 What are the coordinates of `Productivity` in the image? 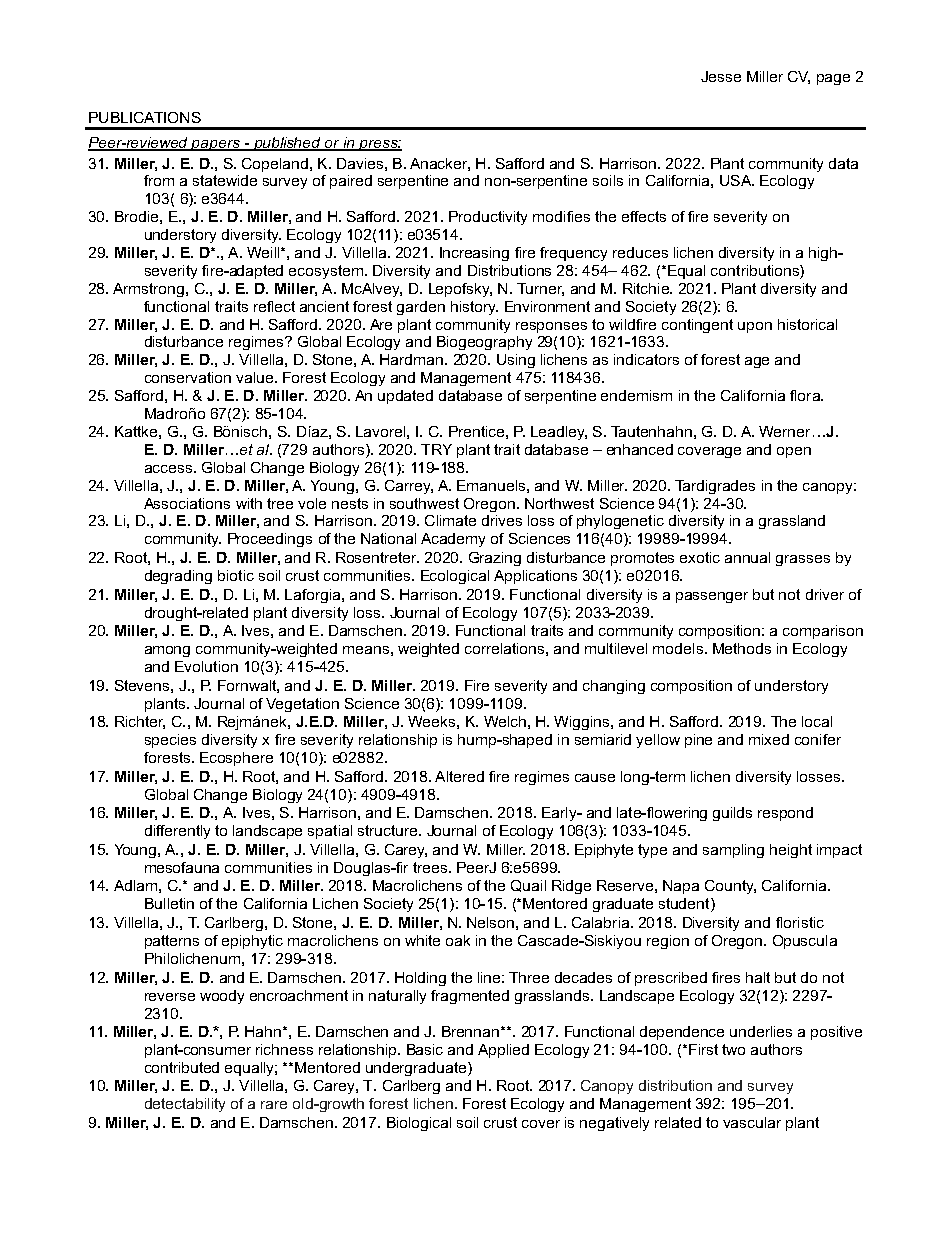 It's located at (488, 218).
